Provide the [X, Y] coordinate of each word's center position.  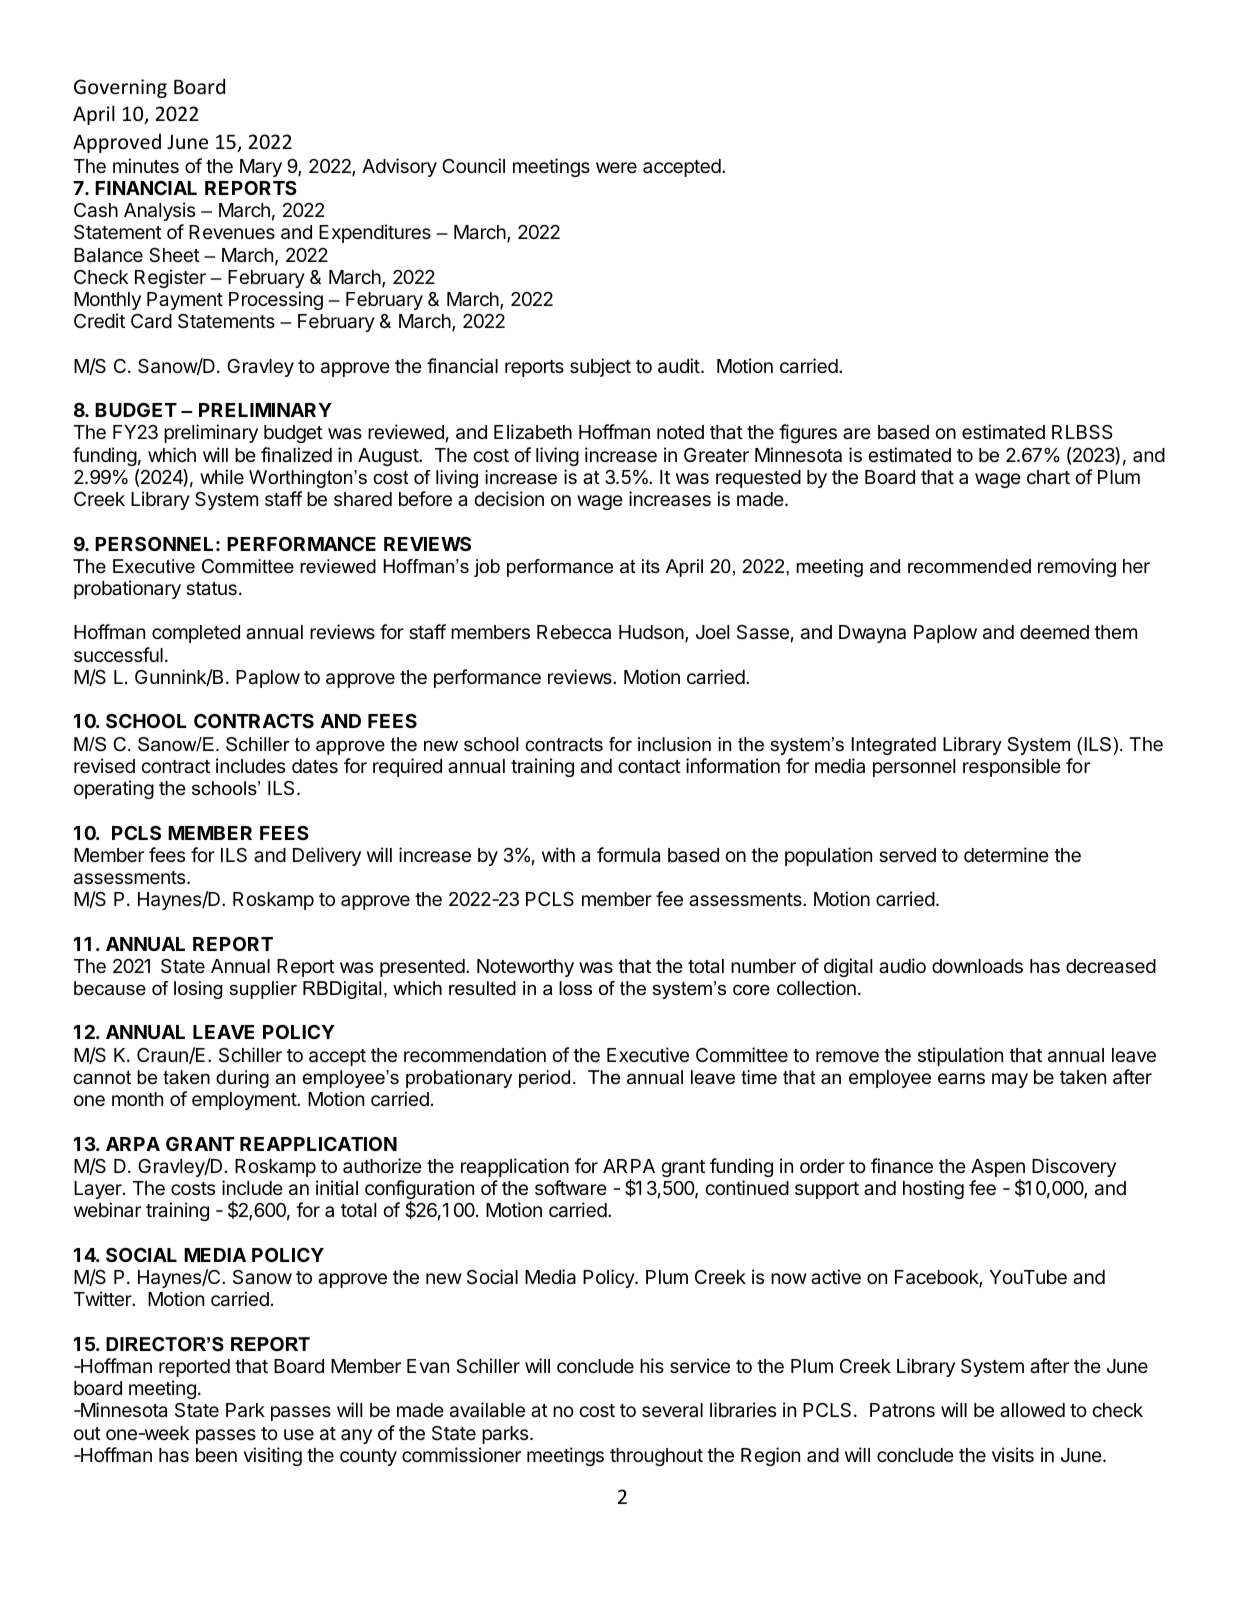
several [672, 1410]
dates [315, 766]
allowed [1032, 1410]
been [216, 1455]
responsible [1012, 767]
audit [679, 366]
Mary [261, 168]
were [616, 167]
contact [649, 767]
